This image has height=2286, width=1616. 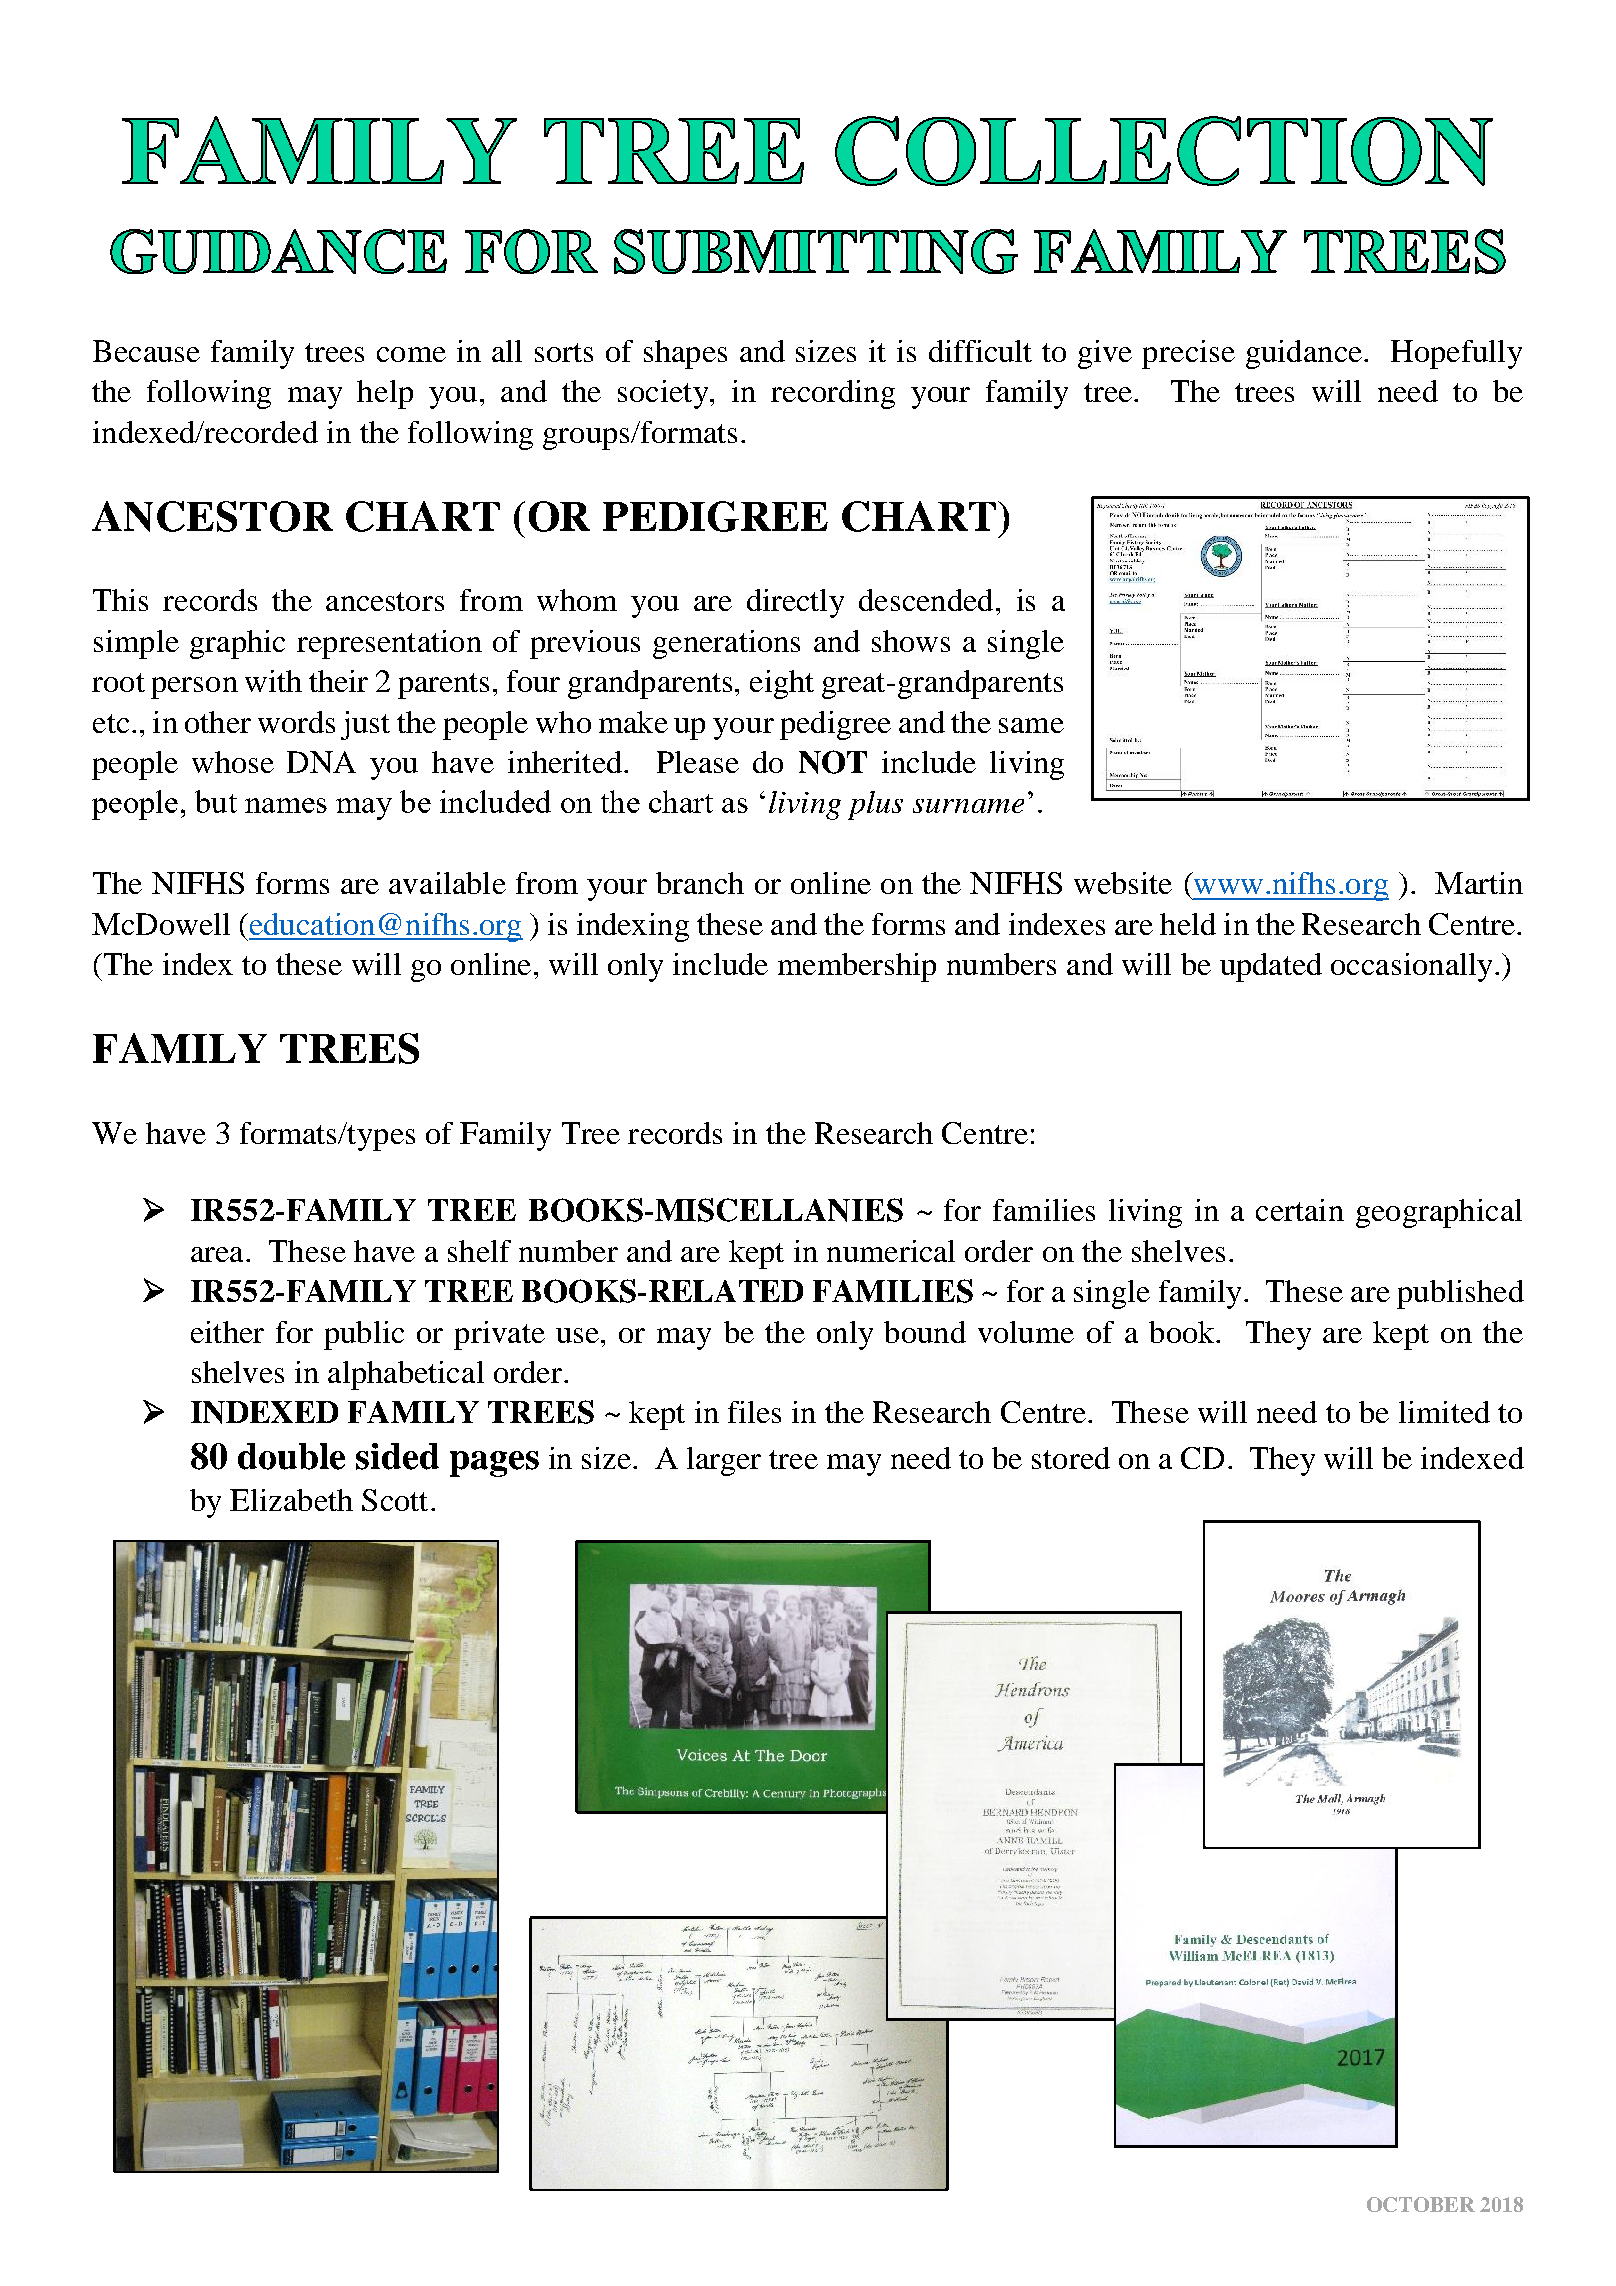 What do you see at coordinates (217, 1254) in the image?
I see `area` at bounding box center [217, 1254].
